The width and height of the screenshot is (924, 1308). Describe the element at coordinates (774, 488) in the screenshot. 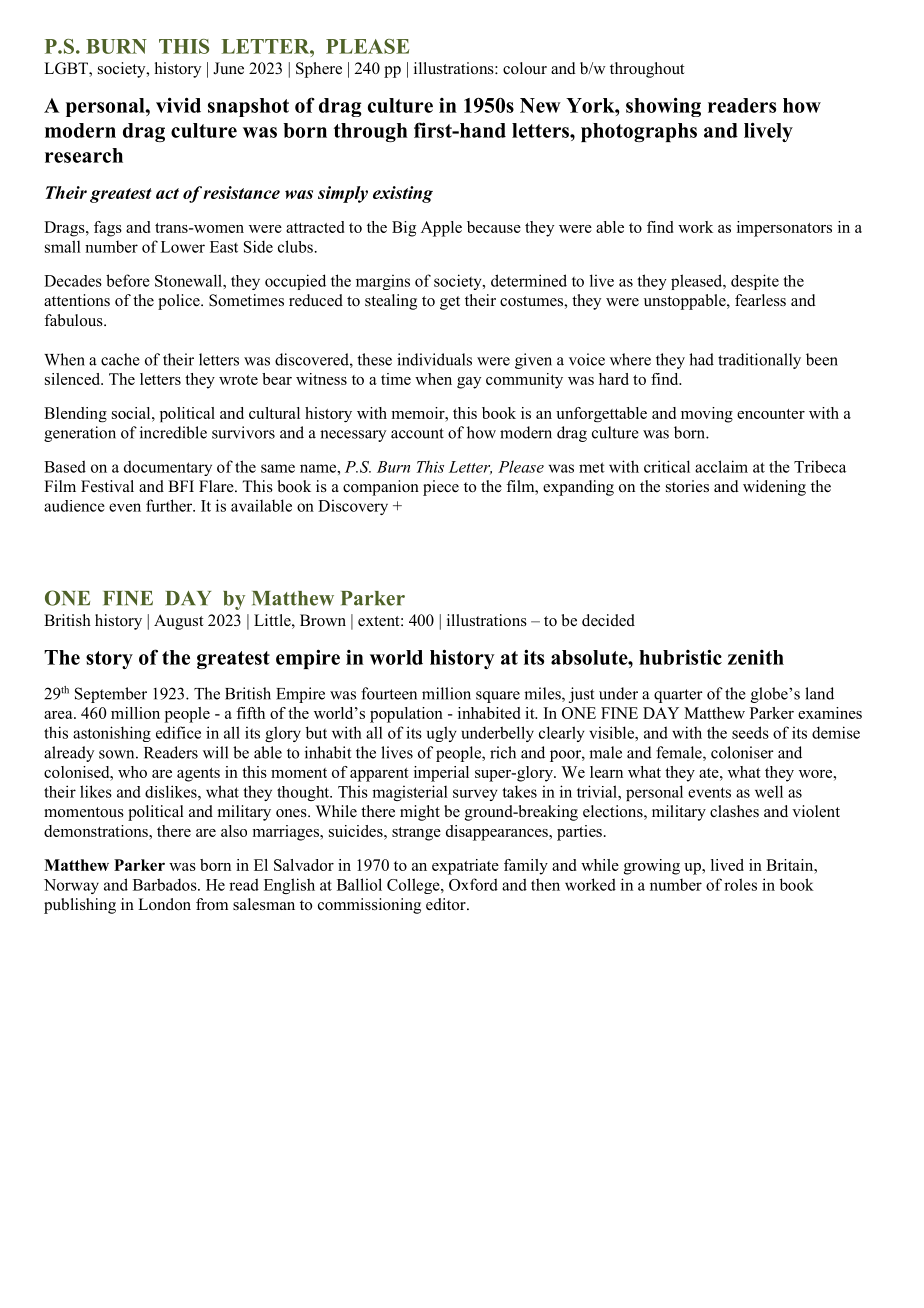

I see `widening` at that location.
